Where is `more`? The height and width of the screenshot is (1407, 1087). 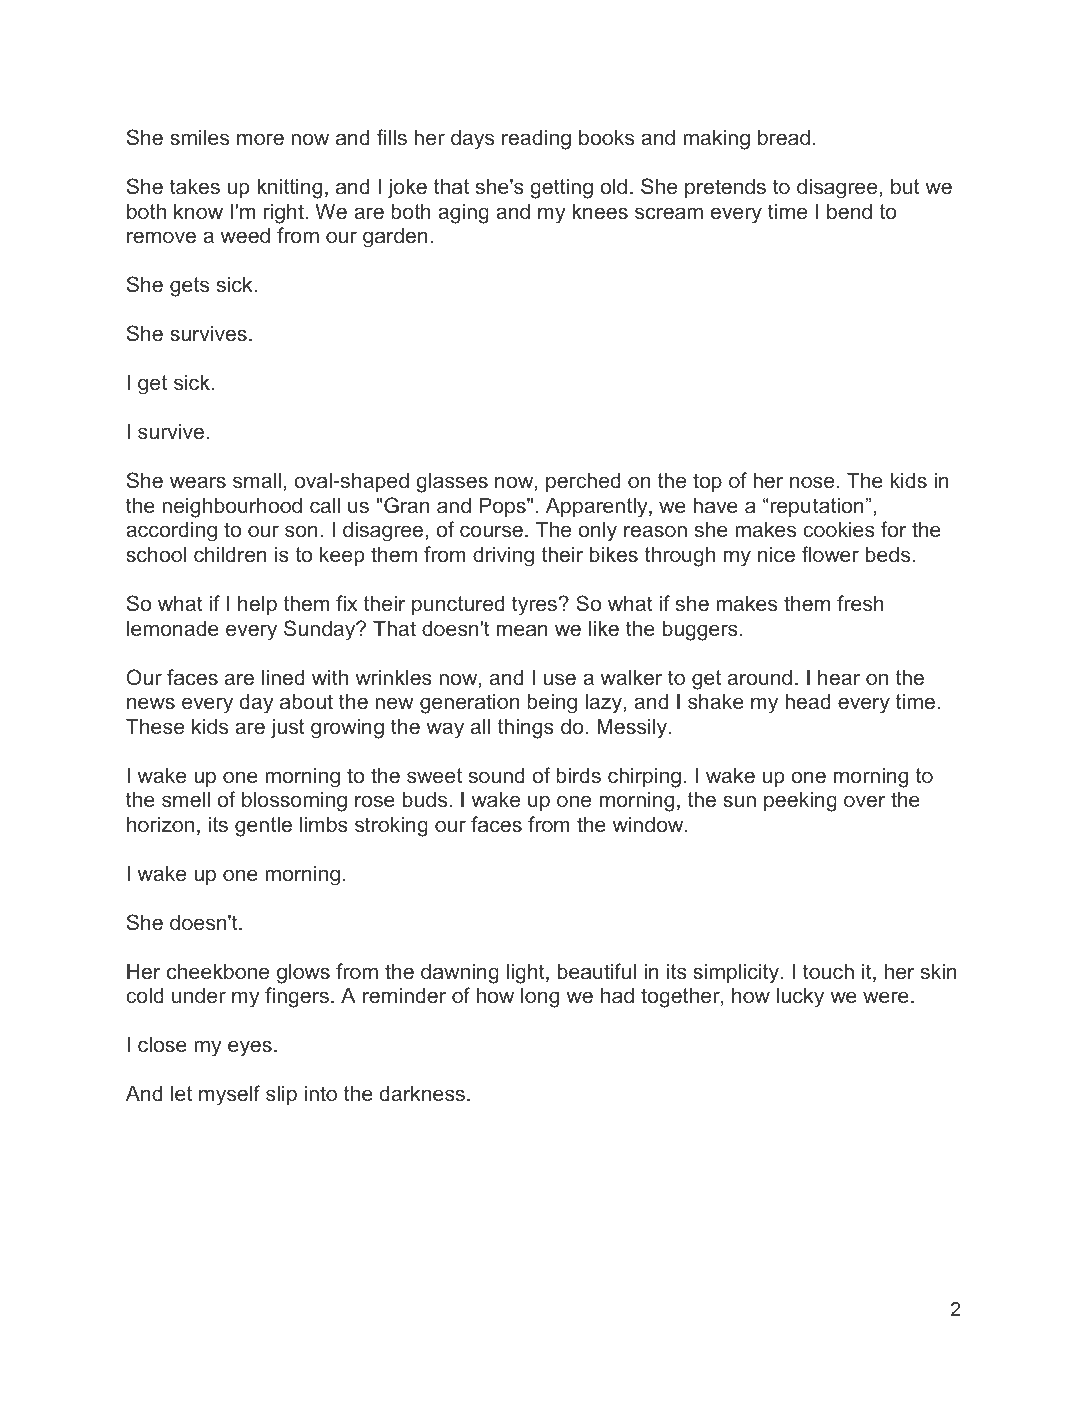
more is located at coordinates (260, 139).
